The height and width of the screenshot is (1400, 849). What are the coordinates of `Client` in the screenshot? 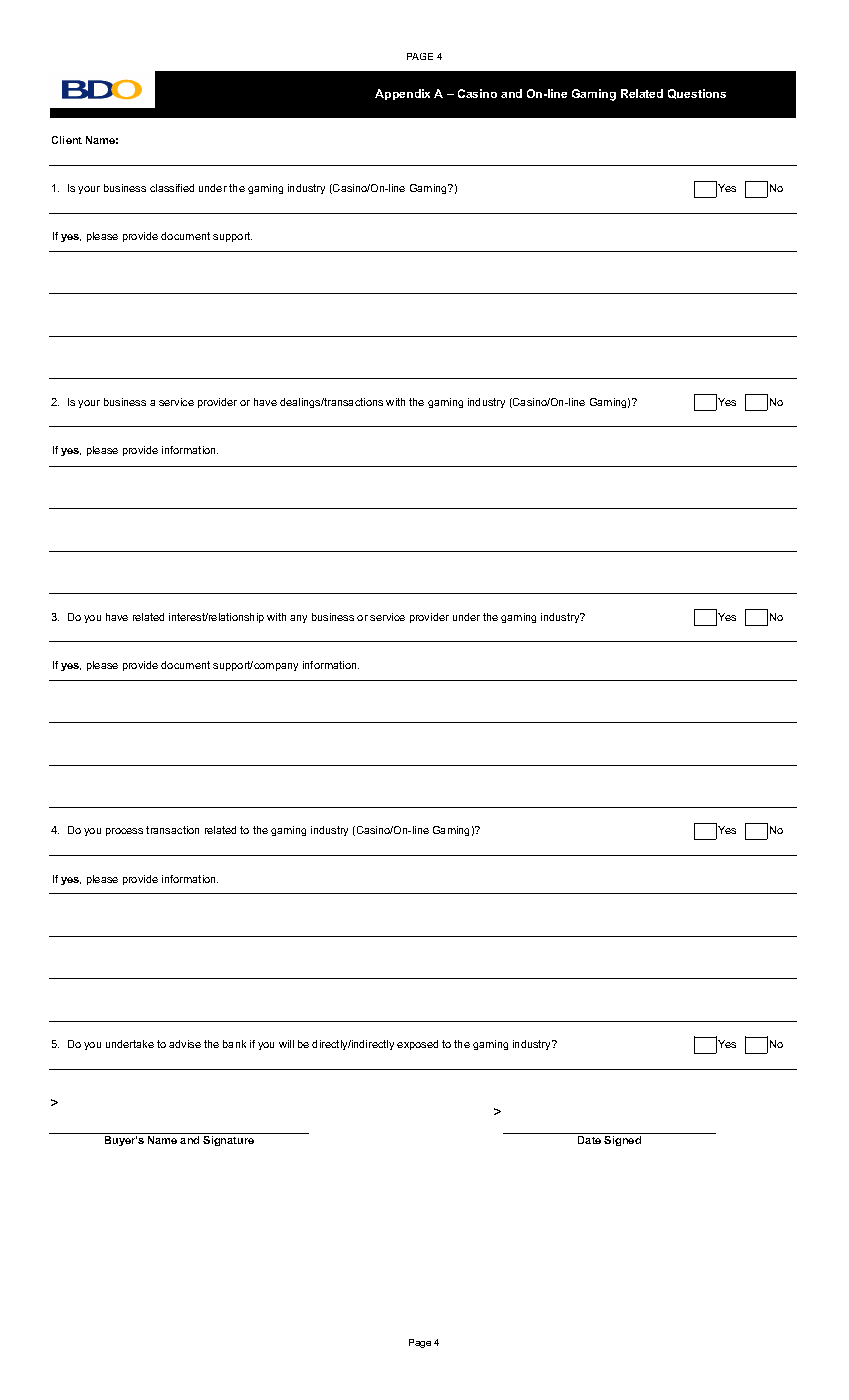 It's located at (67, 140).
